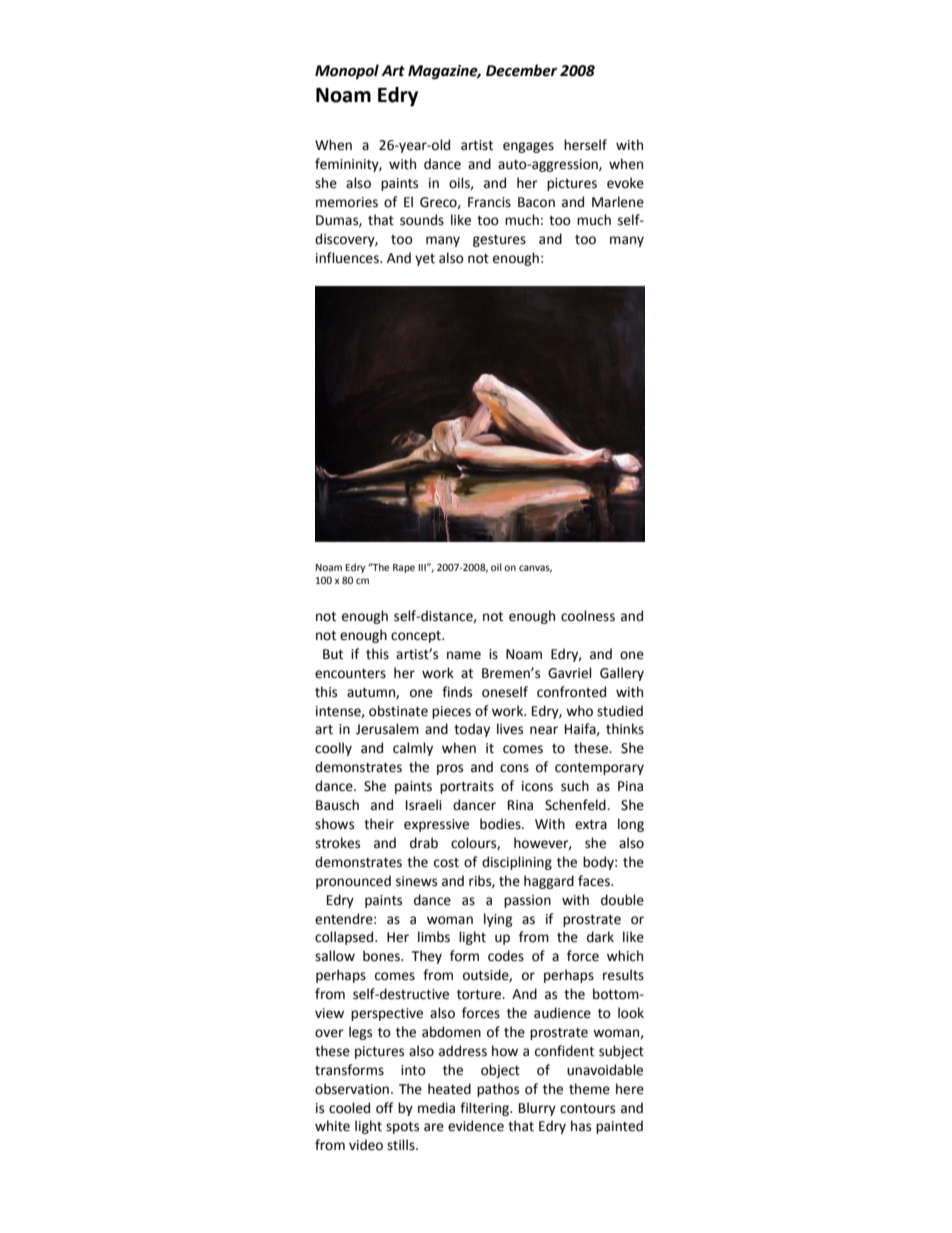 This page has width=952, height=1233. I want to click on off, so click(384, 1108).
